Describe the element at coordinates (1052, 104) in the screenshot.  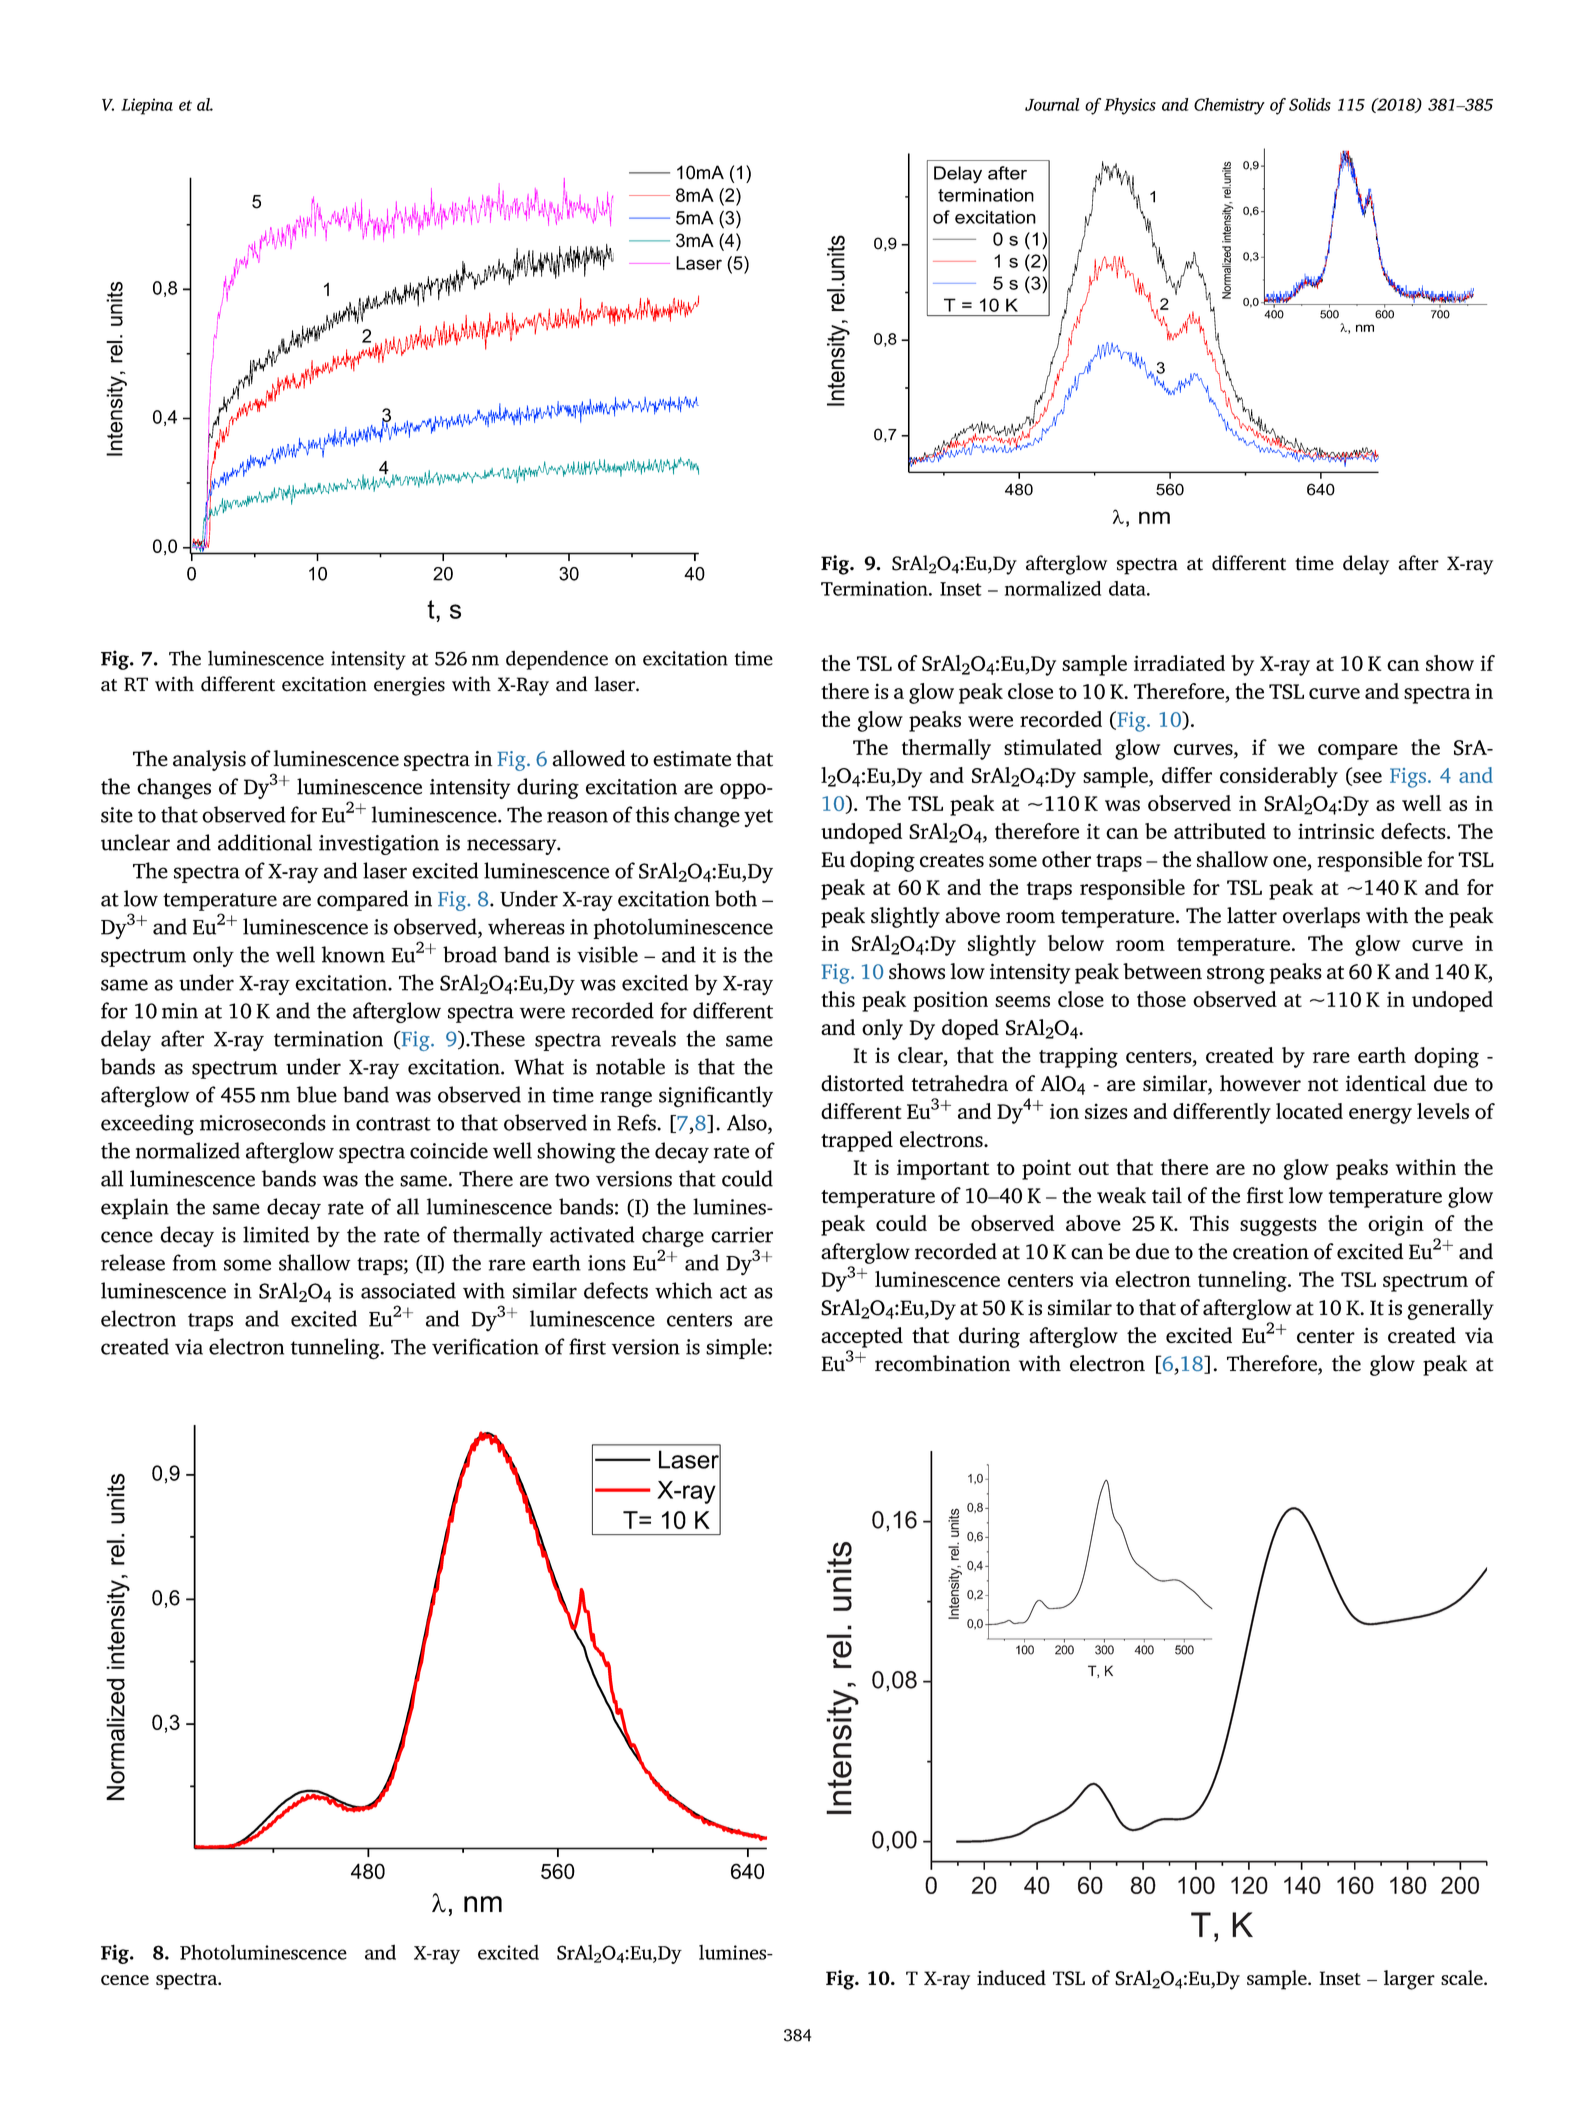
I see `Journal` at that location.
